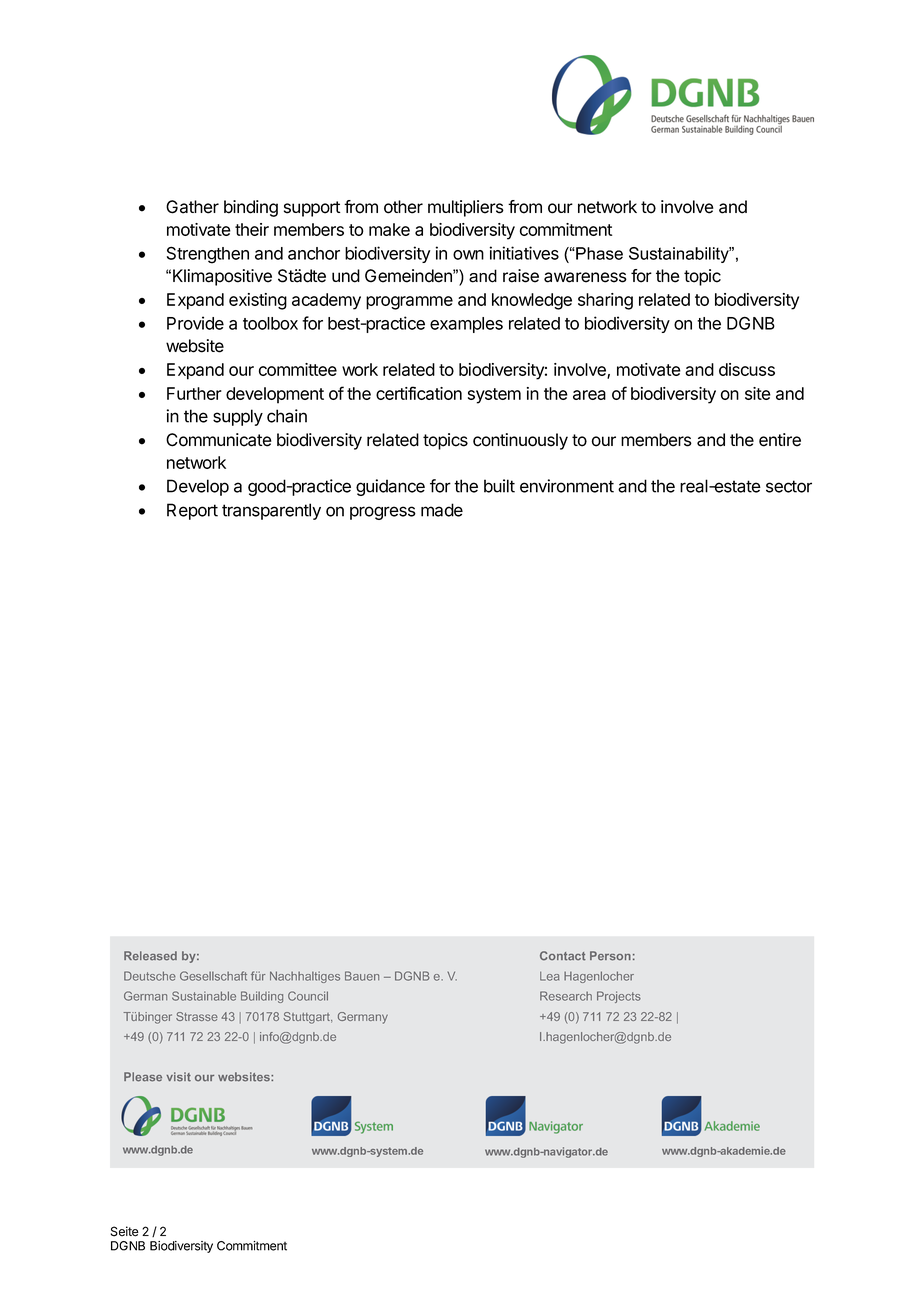 This screenshot has width=924, height=1308. What do you see at coordinates (566, 996) in the screenshot?
I see `Research` at bounding box center [566, 996].
